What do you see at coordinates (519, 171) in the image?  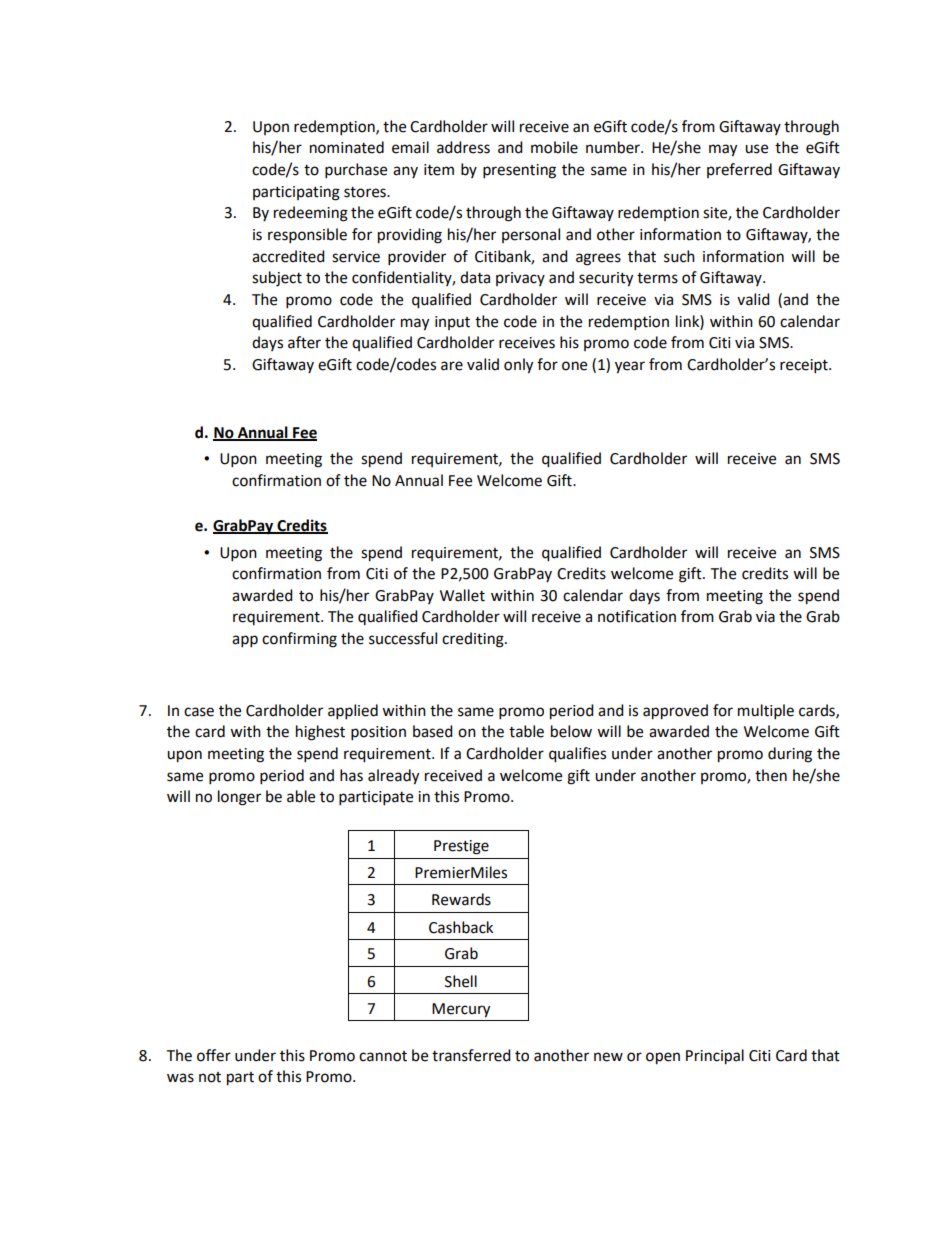 I see `presenting` at bounding box center [519, 171].
